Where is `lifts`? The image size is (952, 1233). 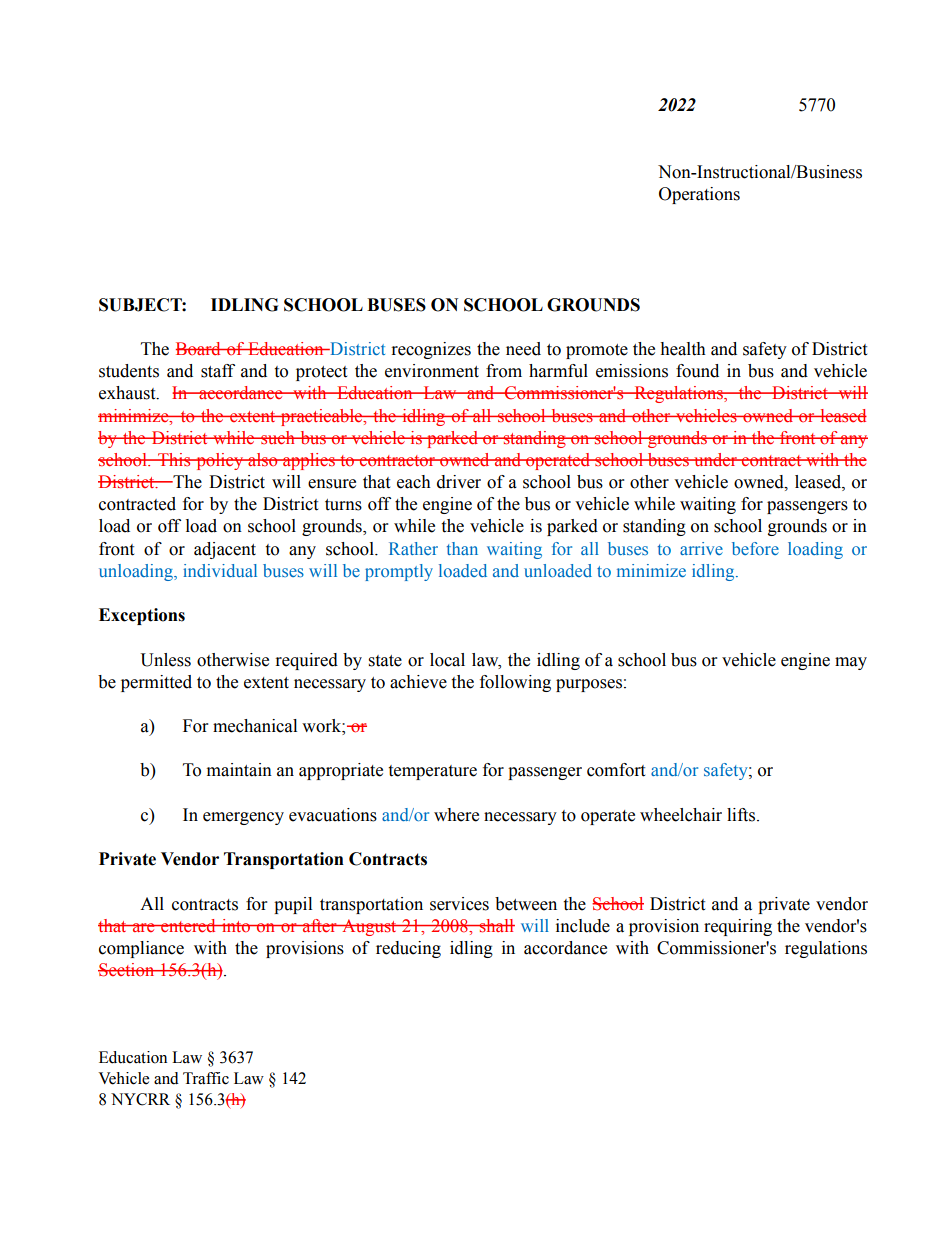 lifts is located at coordinates (742, 815).
